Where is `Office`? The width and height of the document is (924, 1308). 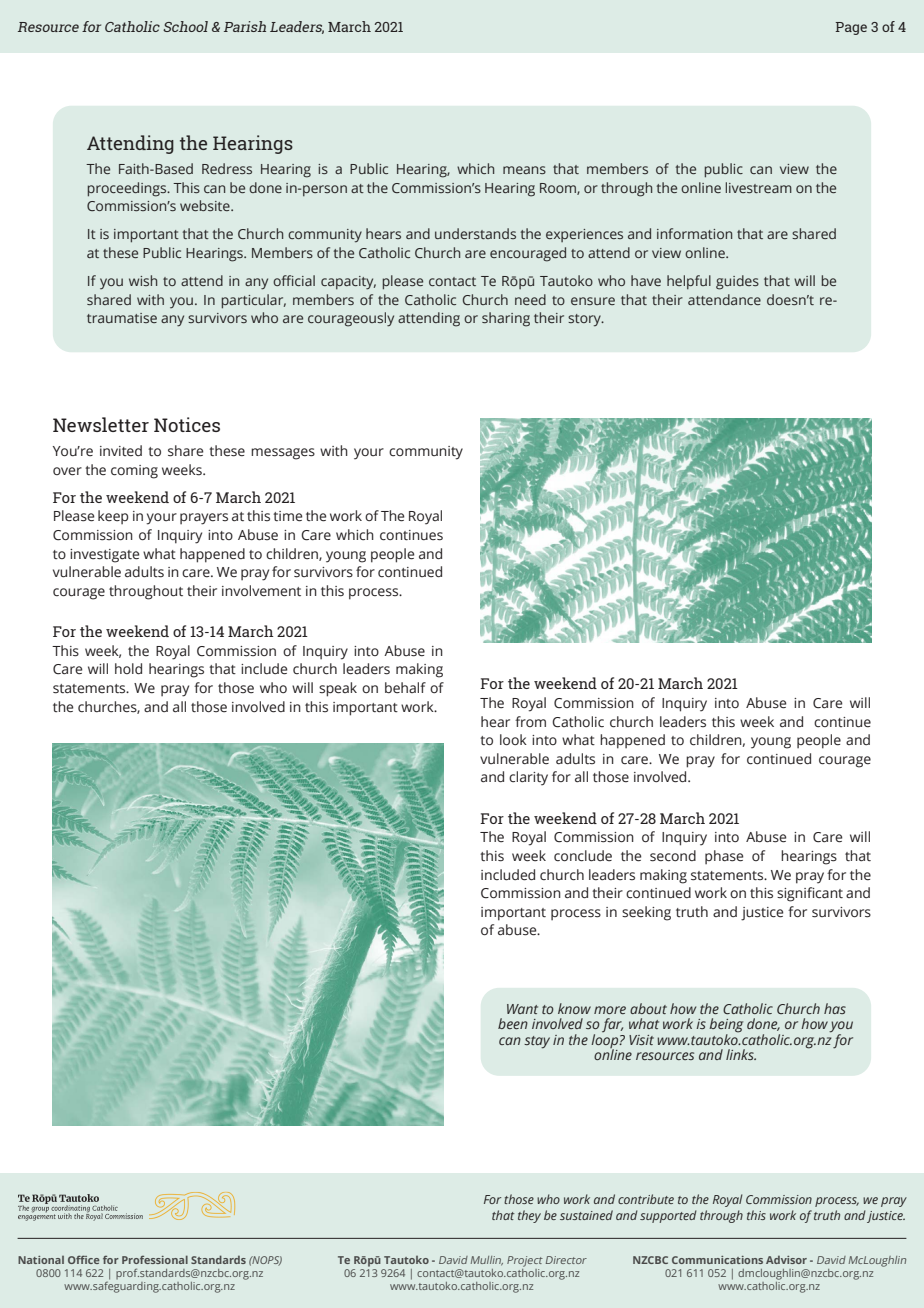
Office is located at coordinates (84, 1259).
